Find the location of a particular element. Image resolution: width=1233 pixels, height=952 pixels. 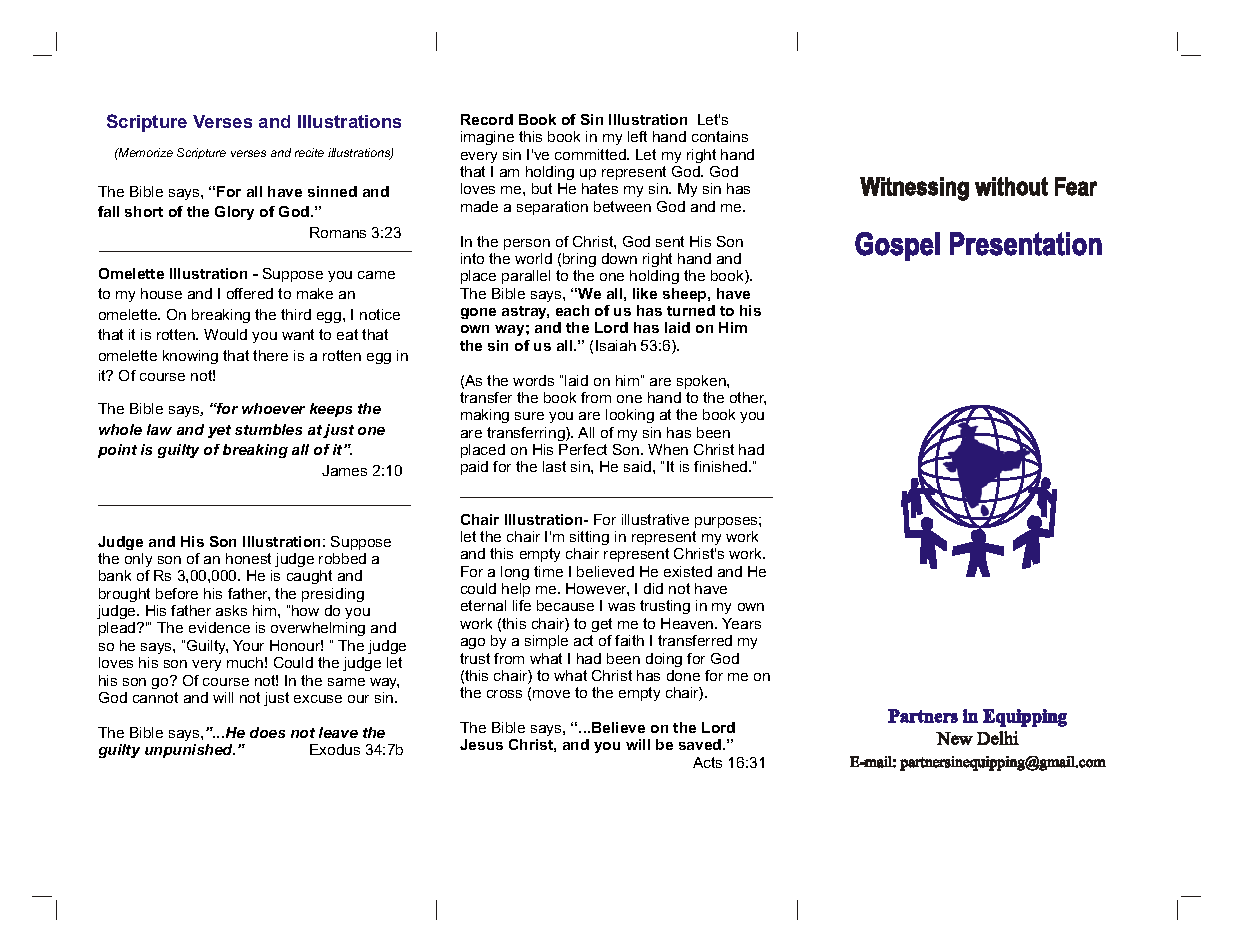

only is located at coordinates (138, 560).
